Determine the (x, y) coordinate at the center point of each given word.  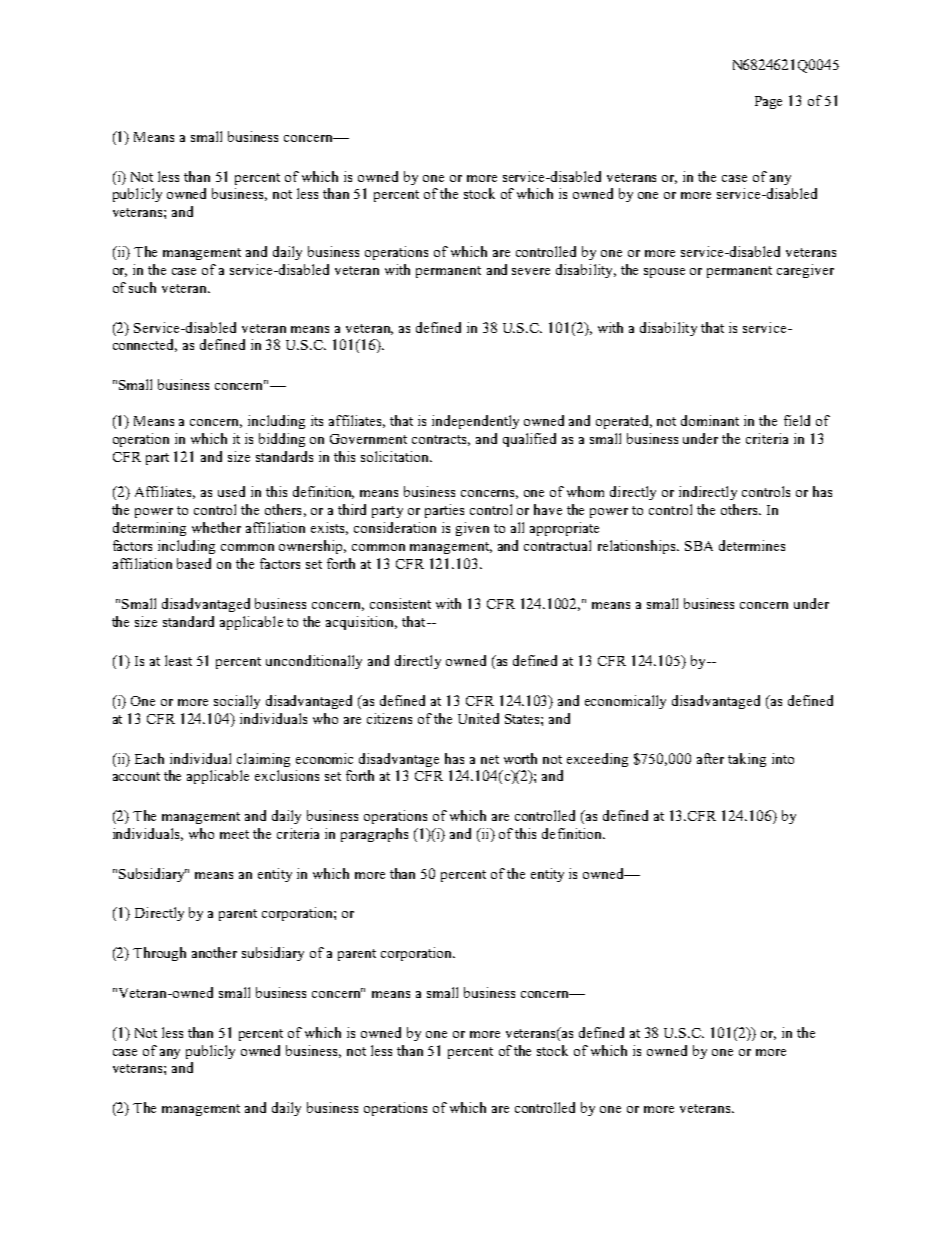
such (142, 287)
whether (216, 527)
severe (531, 271)
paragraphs (374, 835)
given (472, 529)
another (214, 952)
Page (768, 102)
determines (752, 545)
